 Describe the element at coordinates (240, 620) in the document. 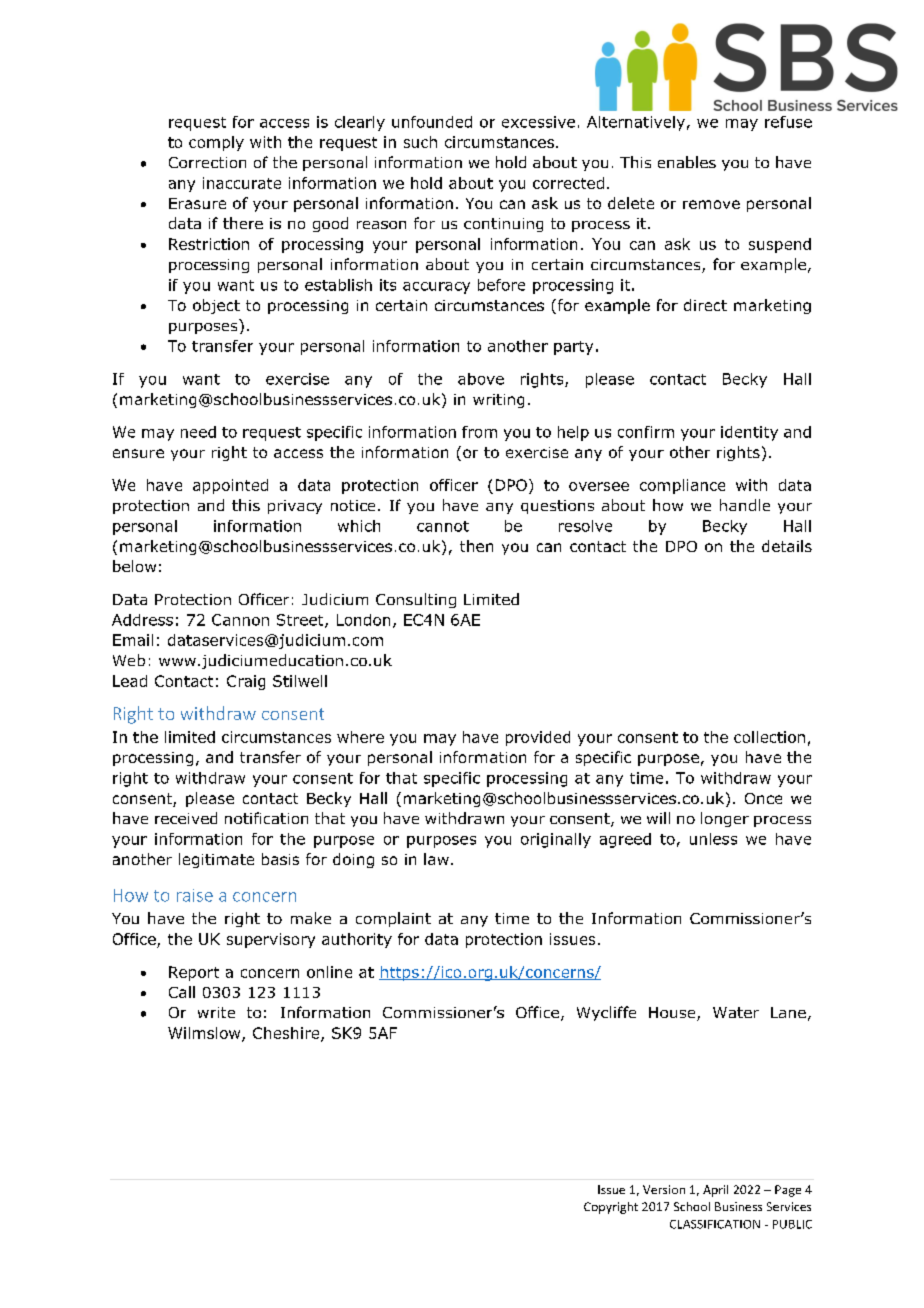

I see `Cannon` at that location.
